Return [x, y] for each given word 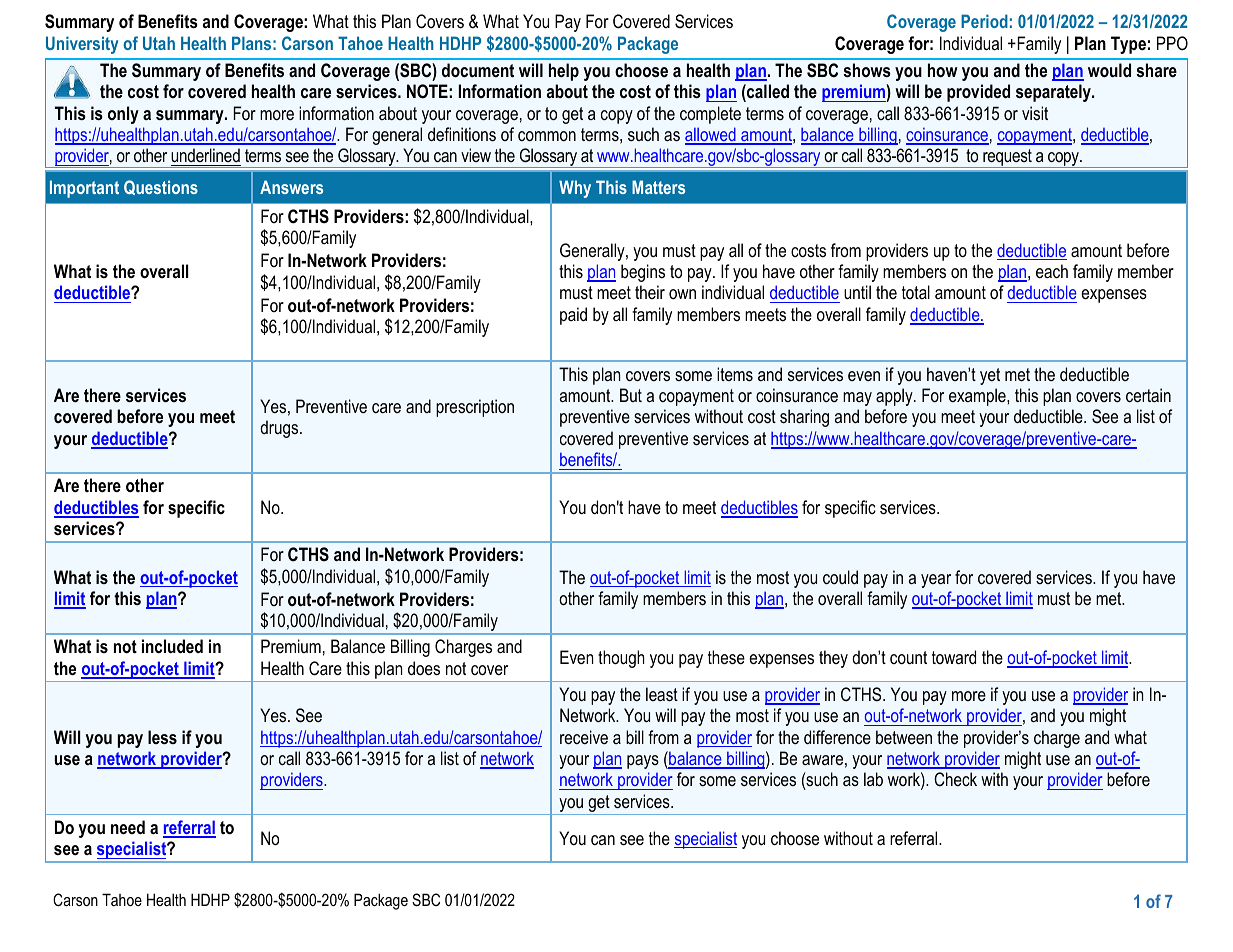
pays [643, 762]
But [631, 395]
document [478, 70]
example [978, 397]
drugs [280, 429]
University [82, 45]
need [128, 827]
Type [1128, 45]
